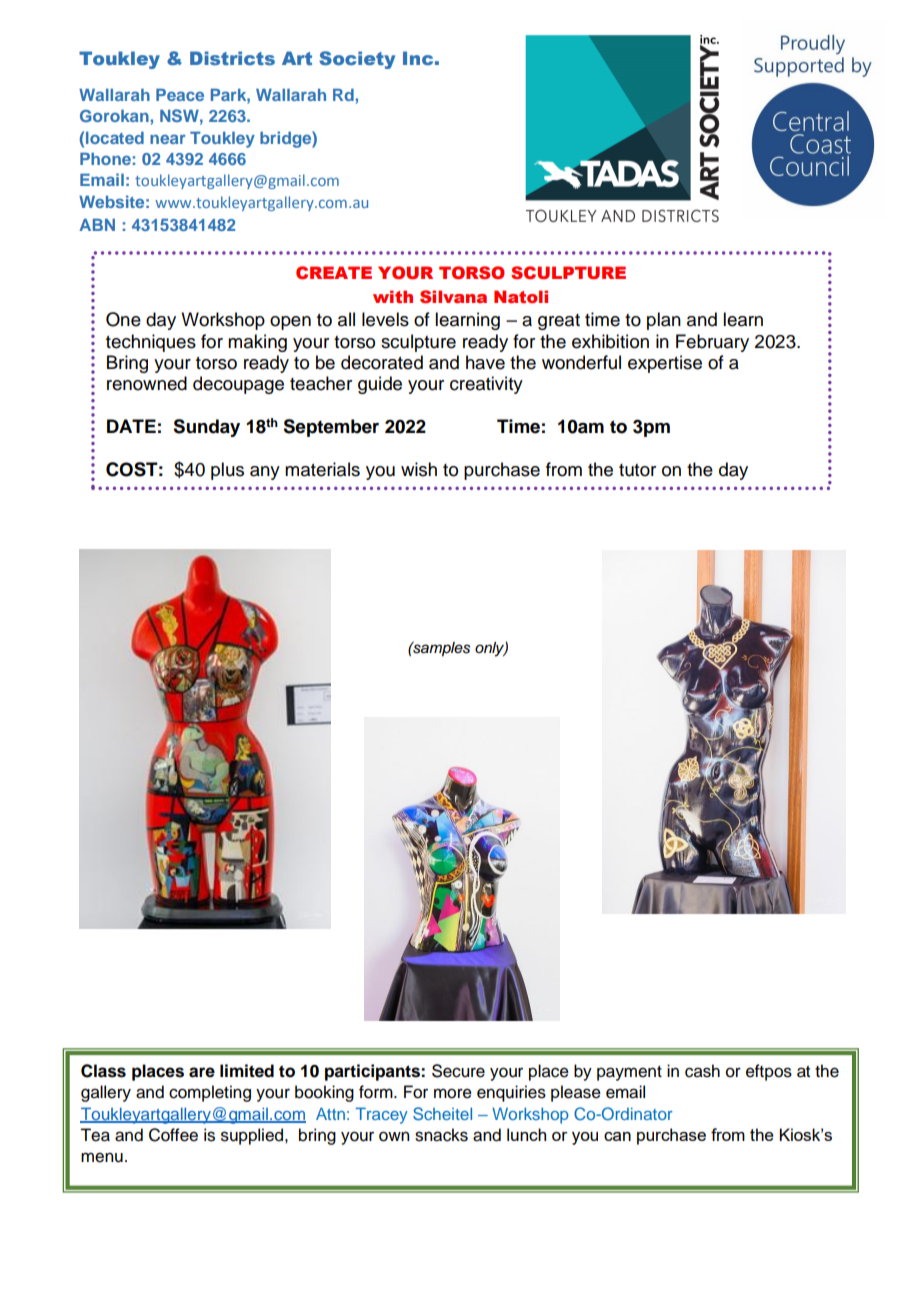 This screenshot has width=924, height=1308. I want to click on plus, so click(227, 471).
